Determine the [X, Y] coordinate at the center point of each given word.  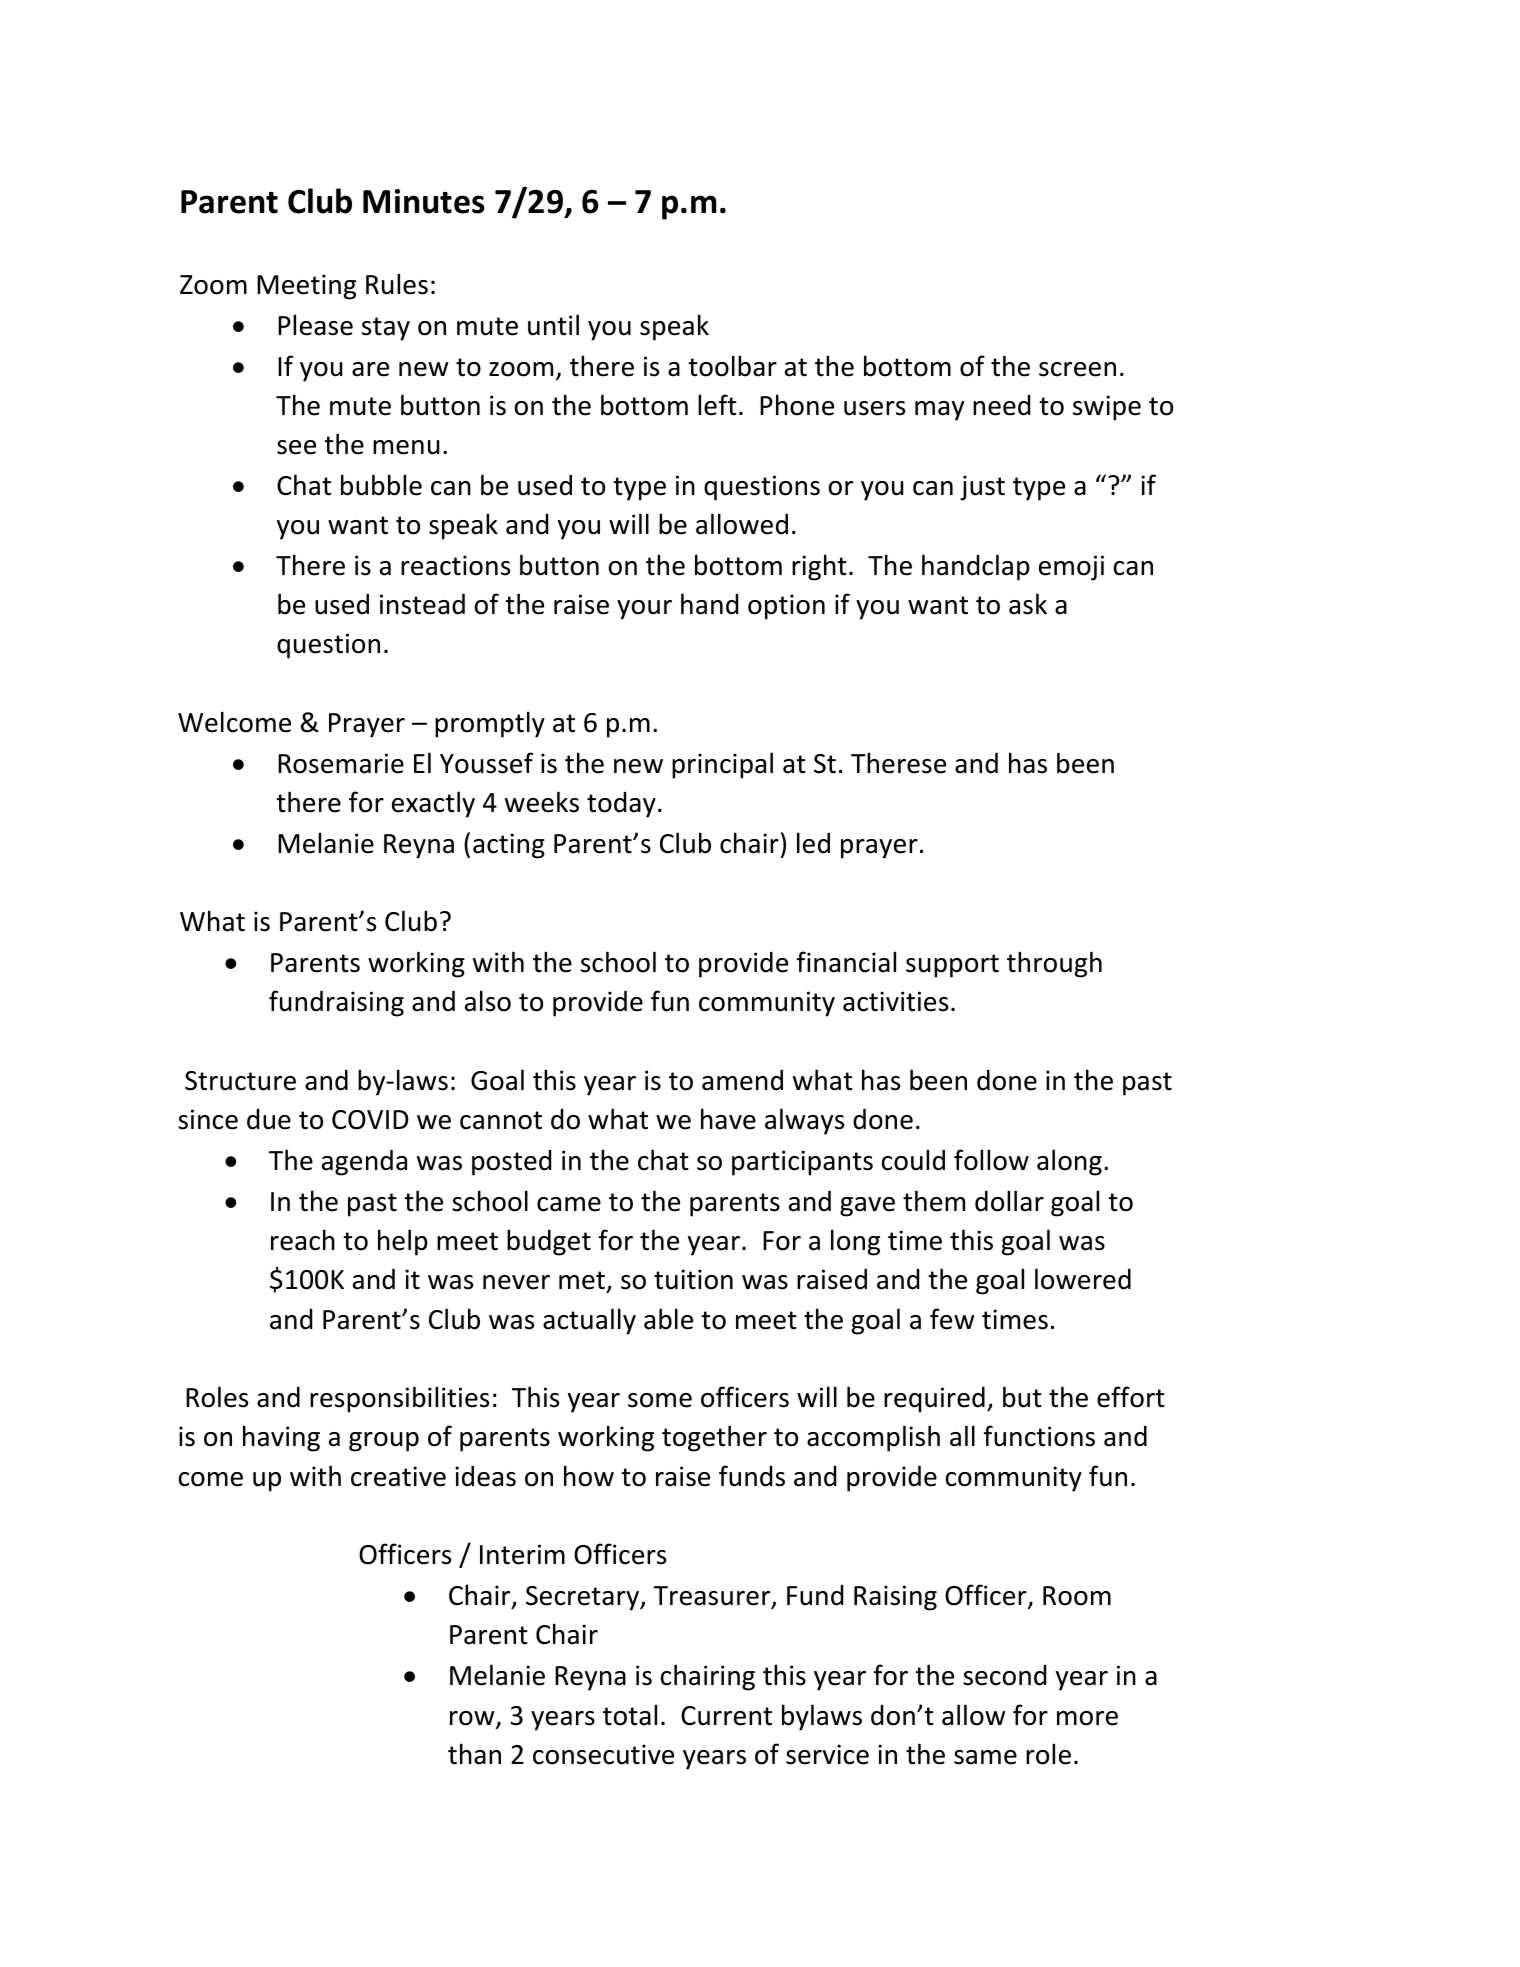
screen [1077, 369]
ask [1028, 604]
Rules [397, 284]
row [473, 1719]
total [630, 1715]
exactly [433, 804]
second [1004, 1675]
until [553, 325]
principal [722, 765]
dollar [1009, 1201]
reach [303, 1240]
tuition [693, 1279]
